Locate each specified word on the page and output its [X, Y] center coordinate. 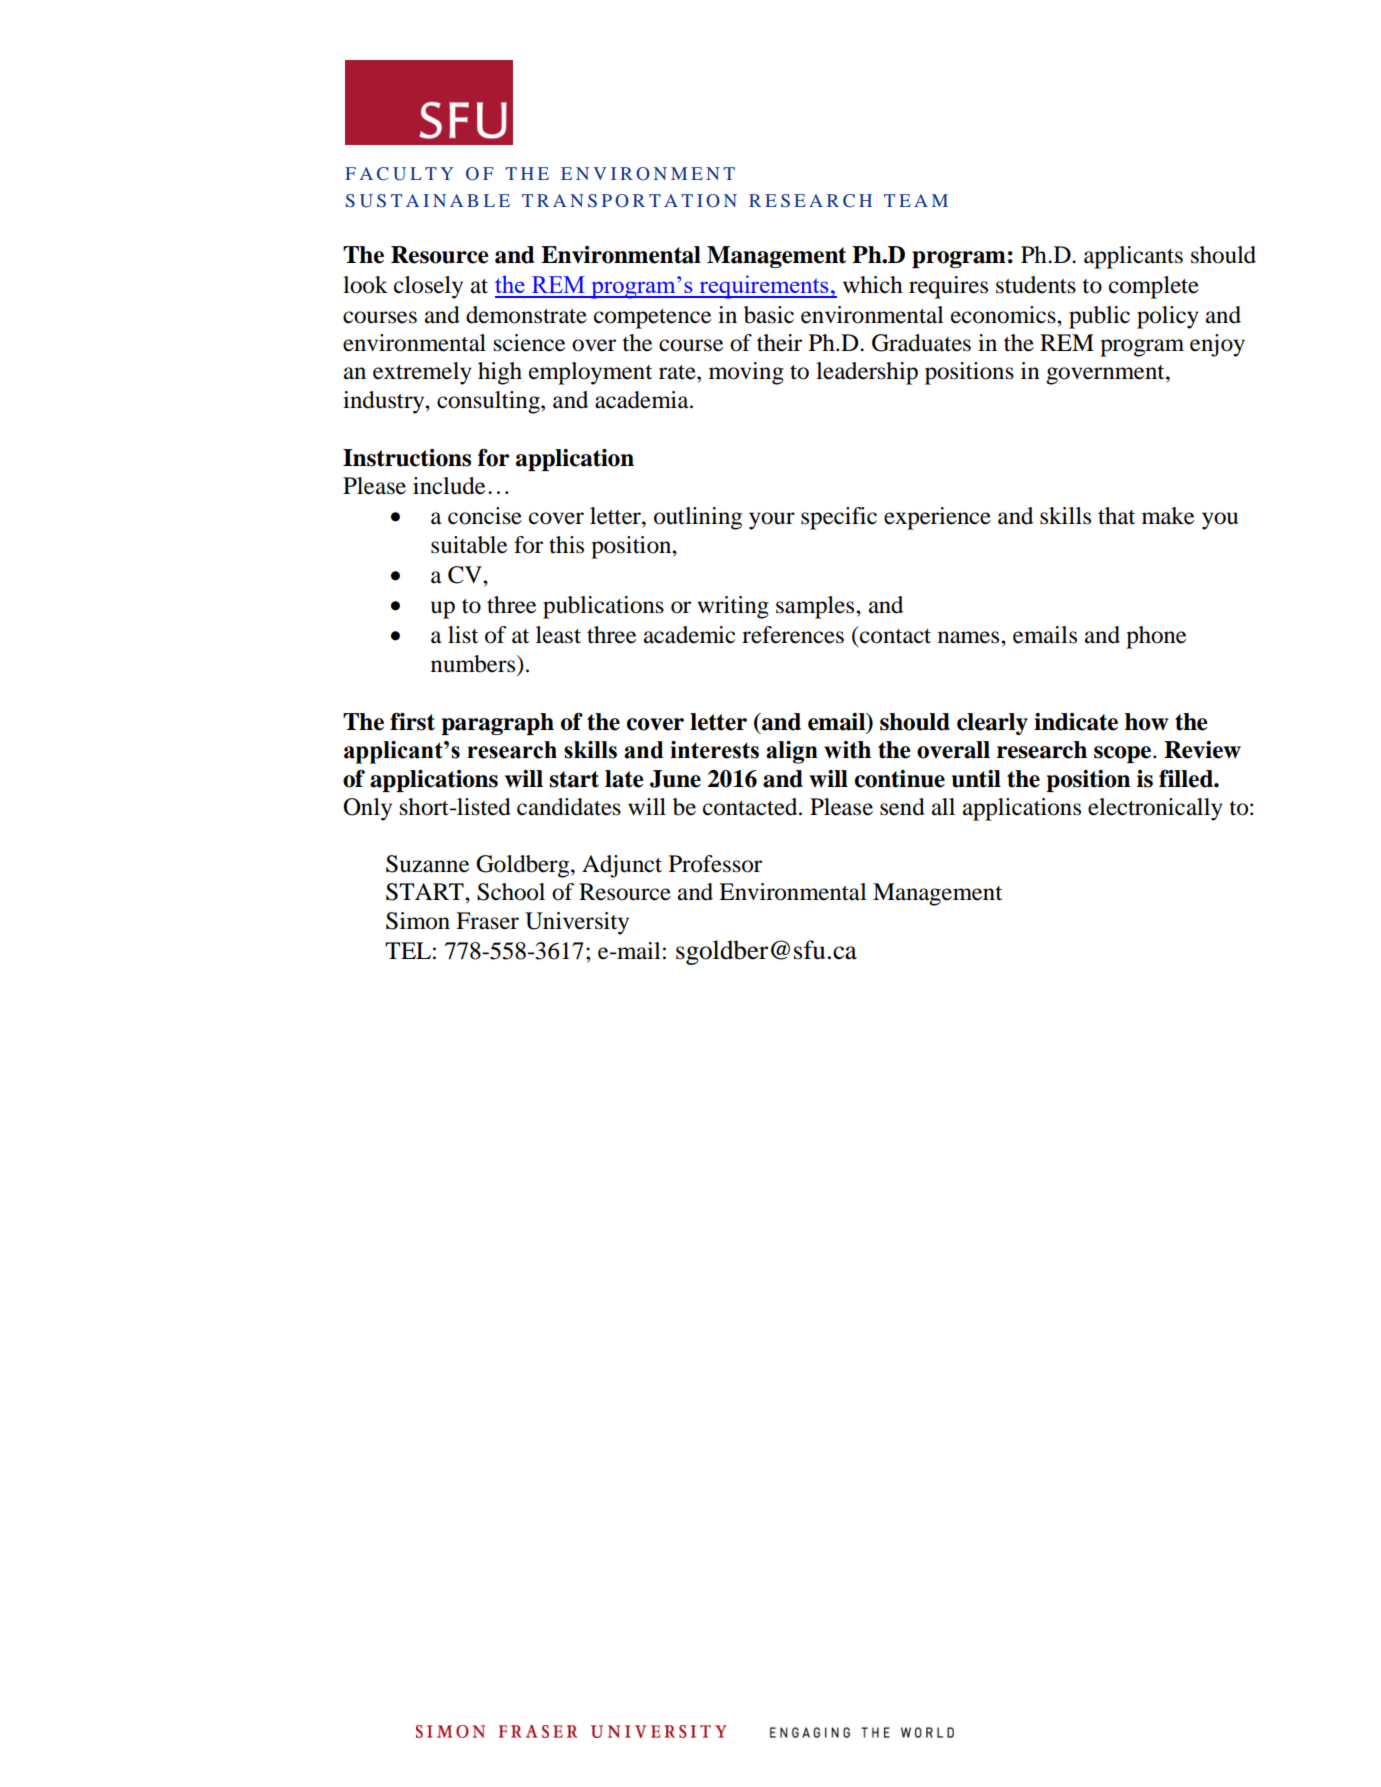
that [1116, 516]
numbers [474, 664]
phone [1156, 637]
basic [769, 315]
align [792, 752]
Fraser [487, 921]
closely [428, 287]
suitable [469, 545]
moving [746, 373]
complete [1154, 287]
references [793, 635]
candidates [569, 807]
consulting [489, 402]
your [772, 521]
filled [1187, 779]
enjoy [1217, 345]
